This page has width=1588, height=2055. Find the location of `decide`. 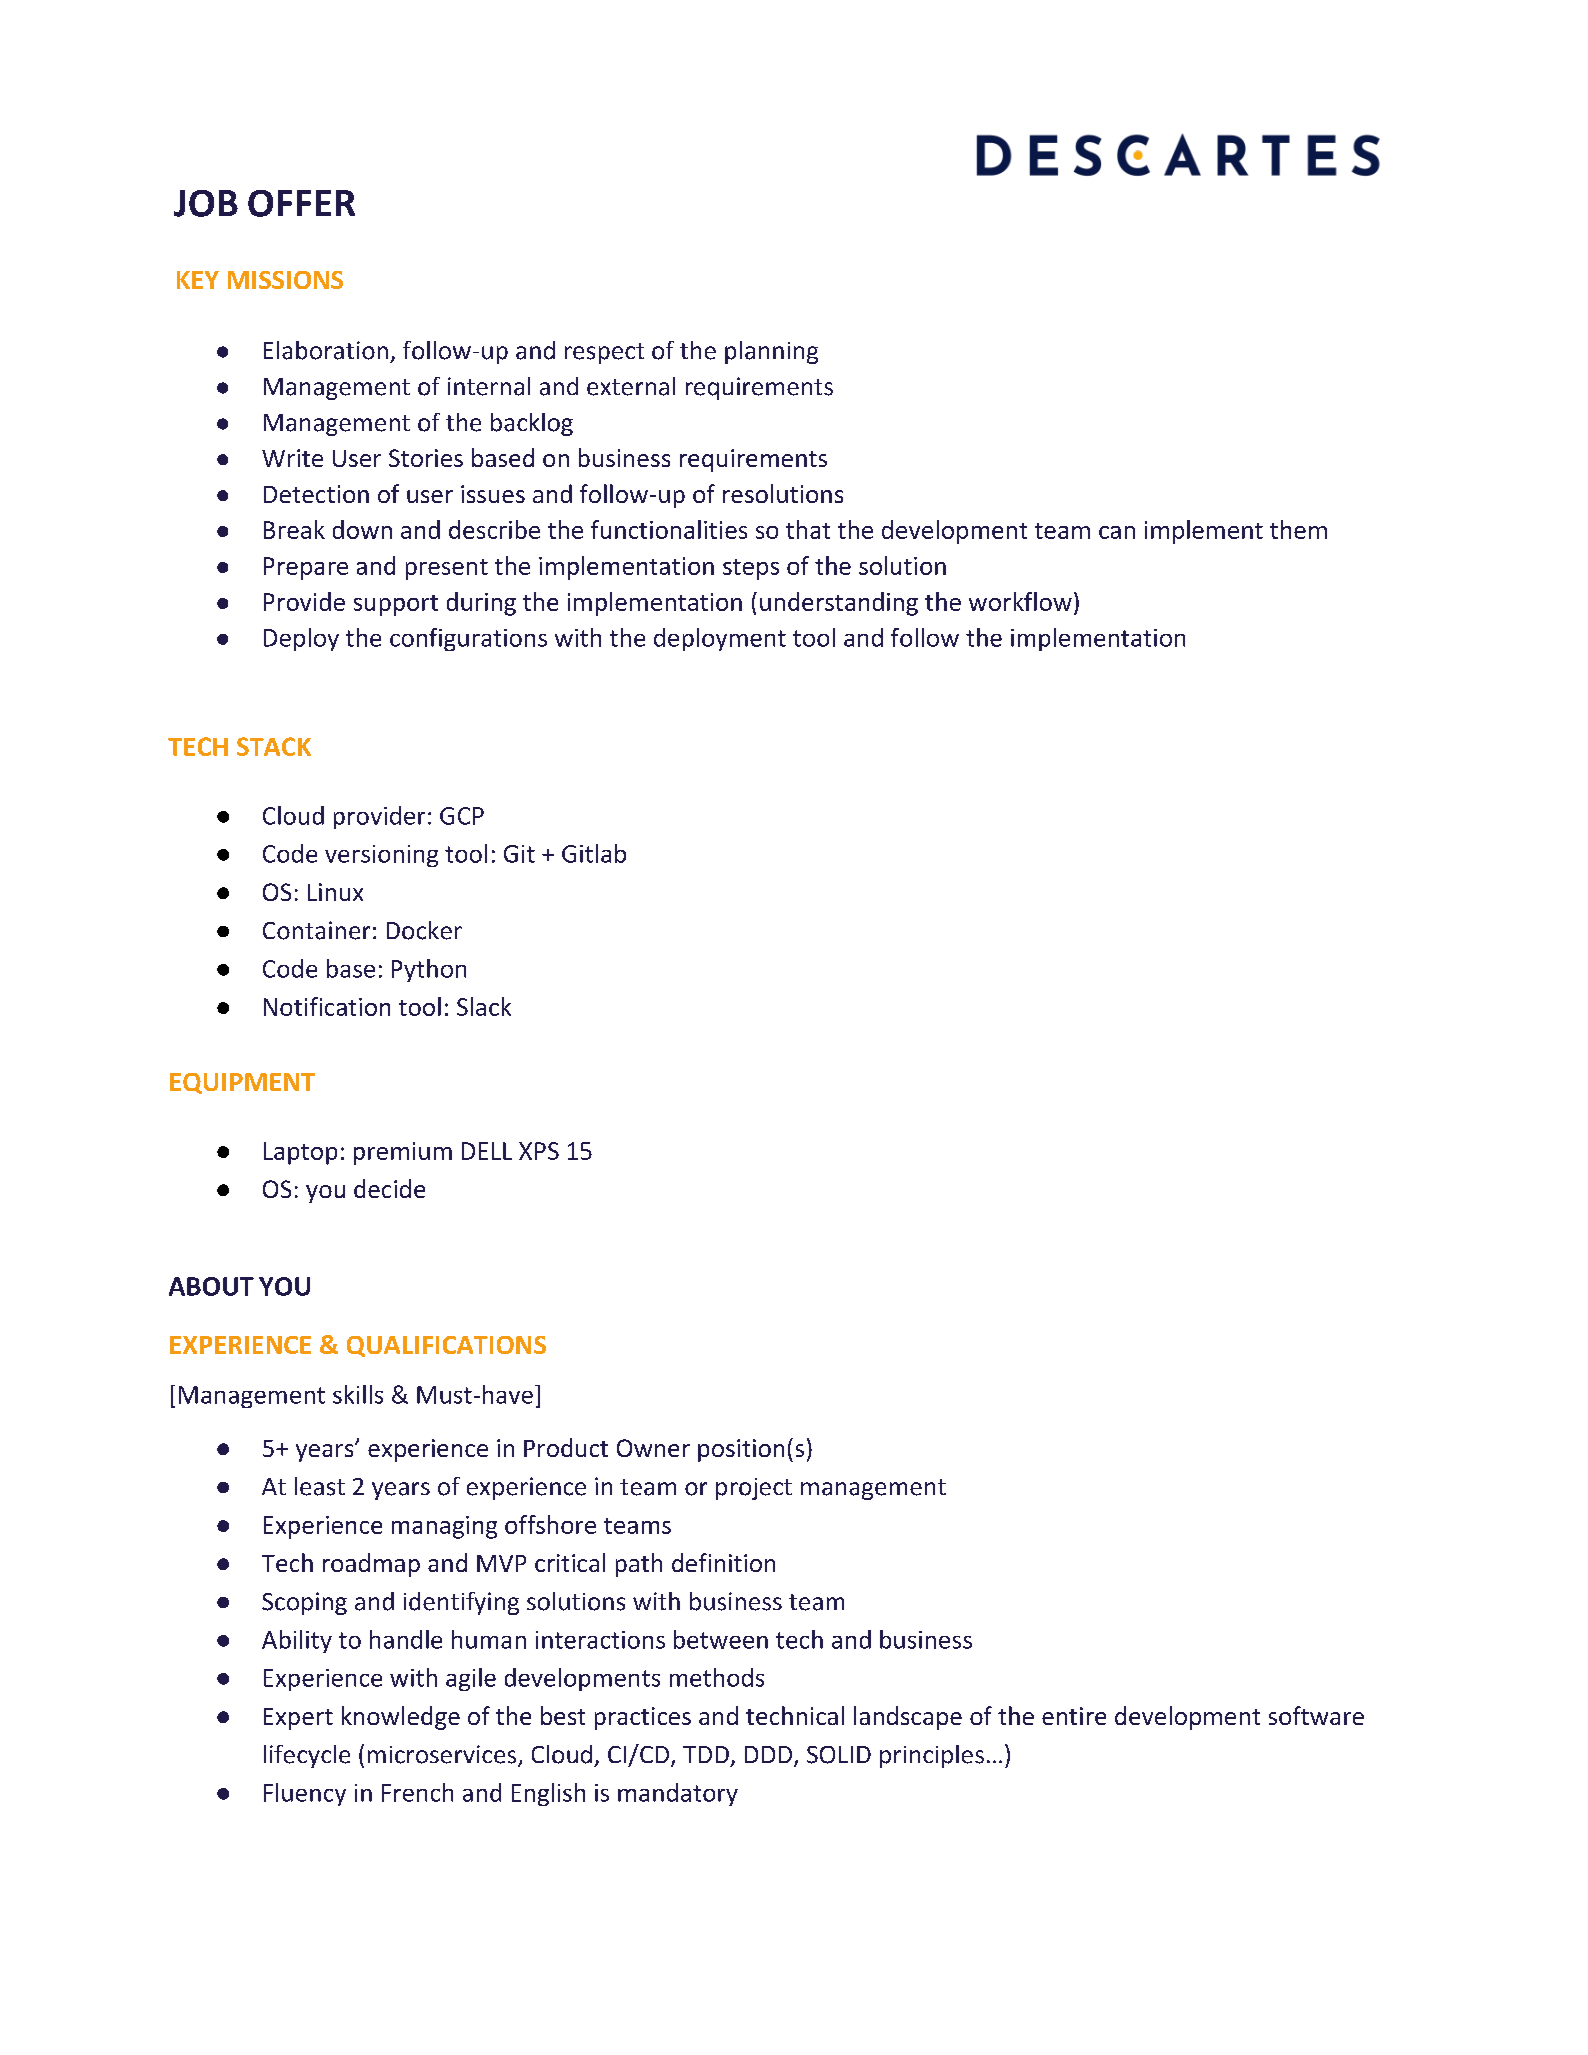

decide is located at coordinates (389, 1188).
